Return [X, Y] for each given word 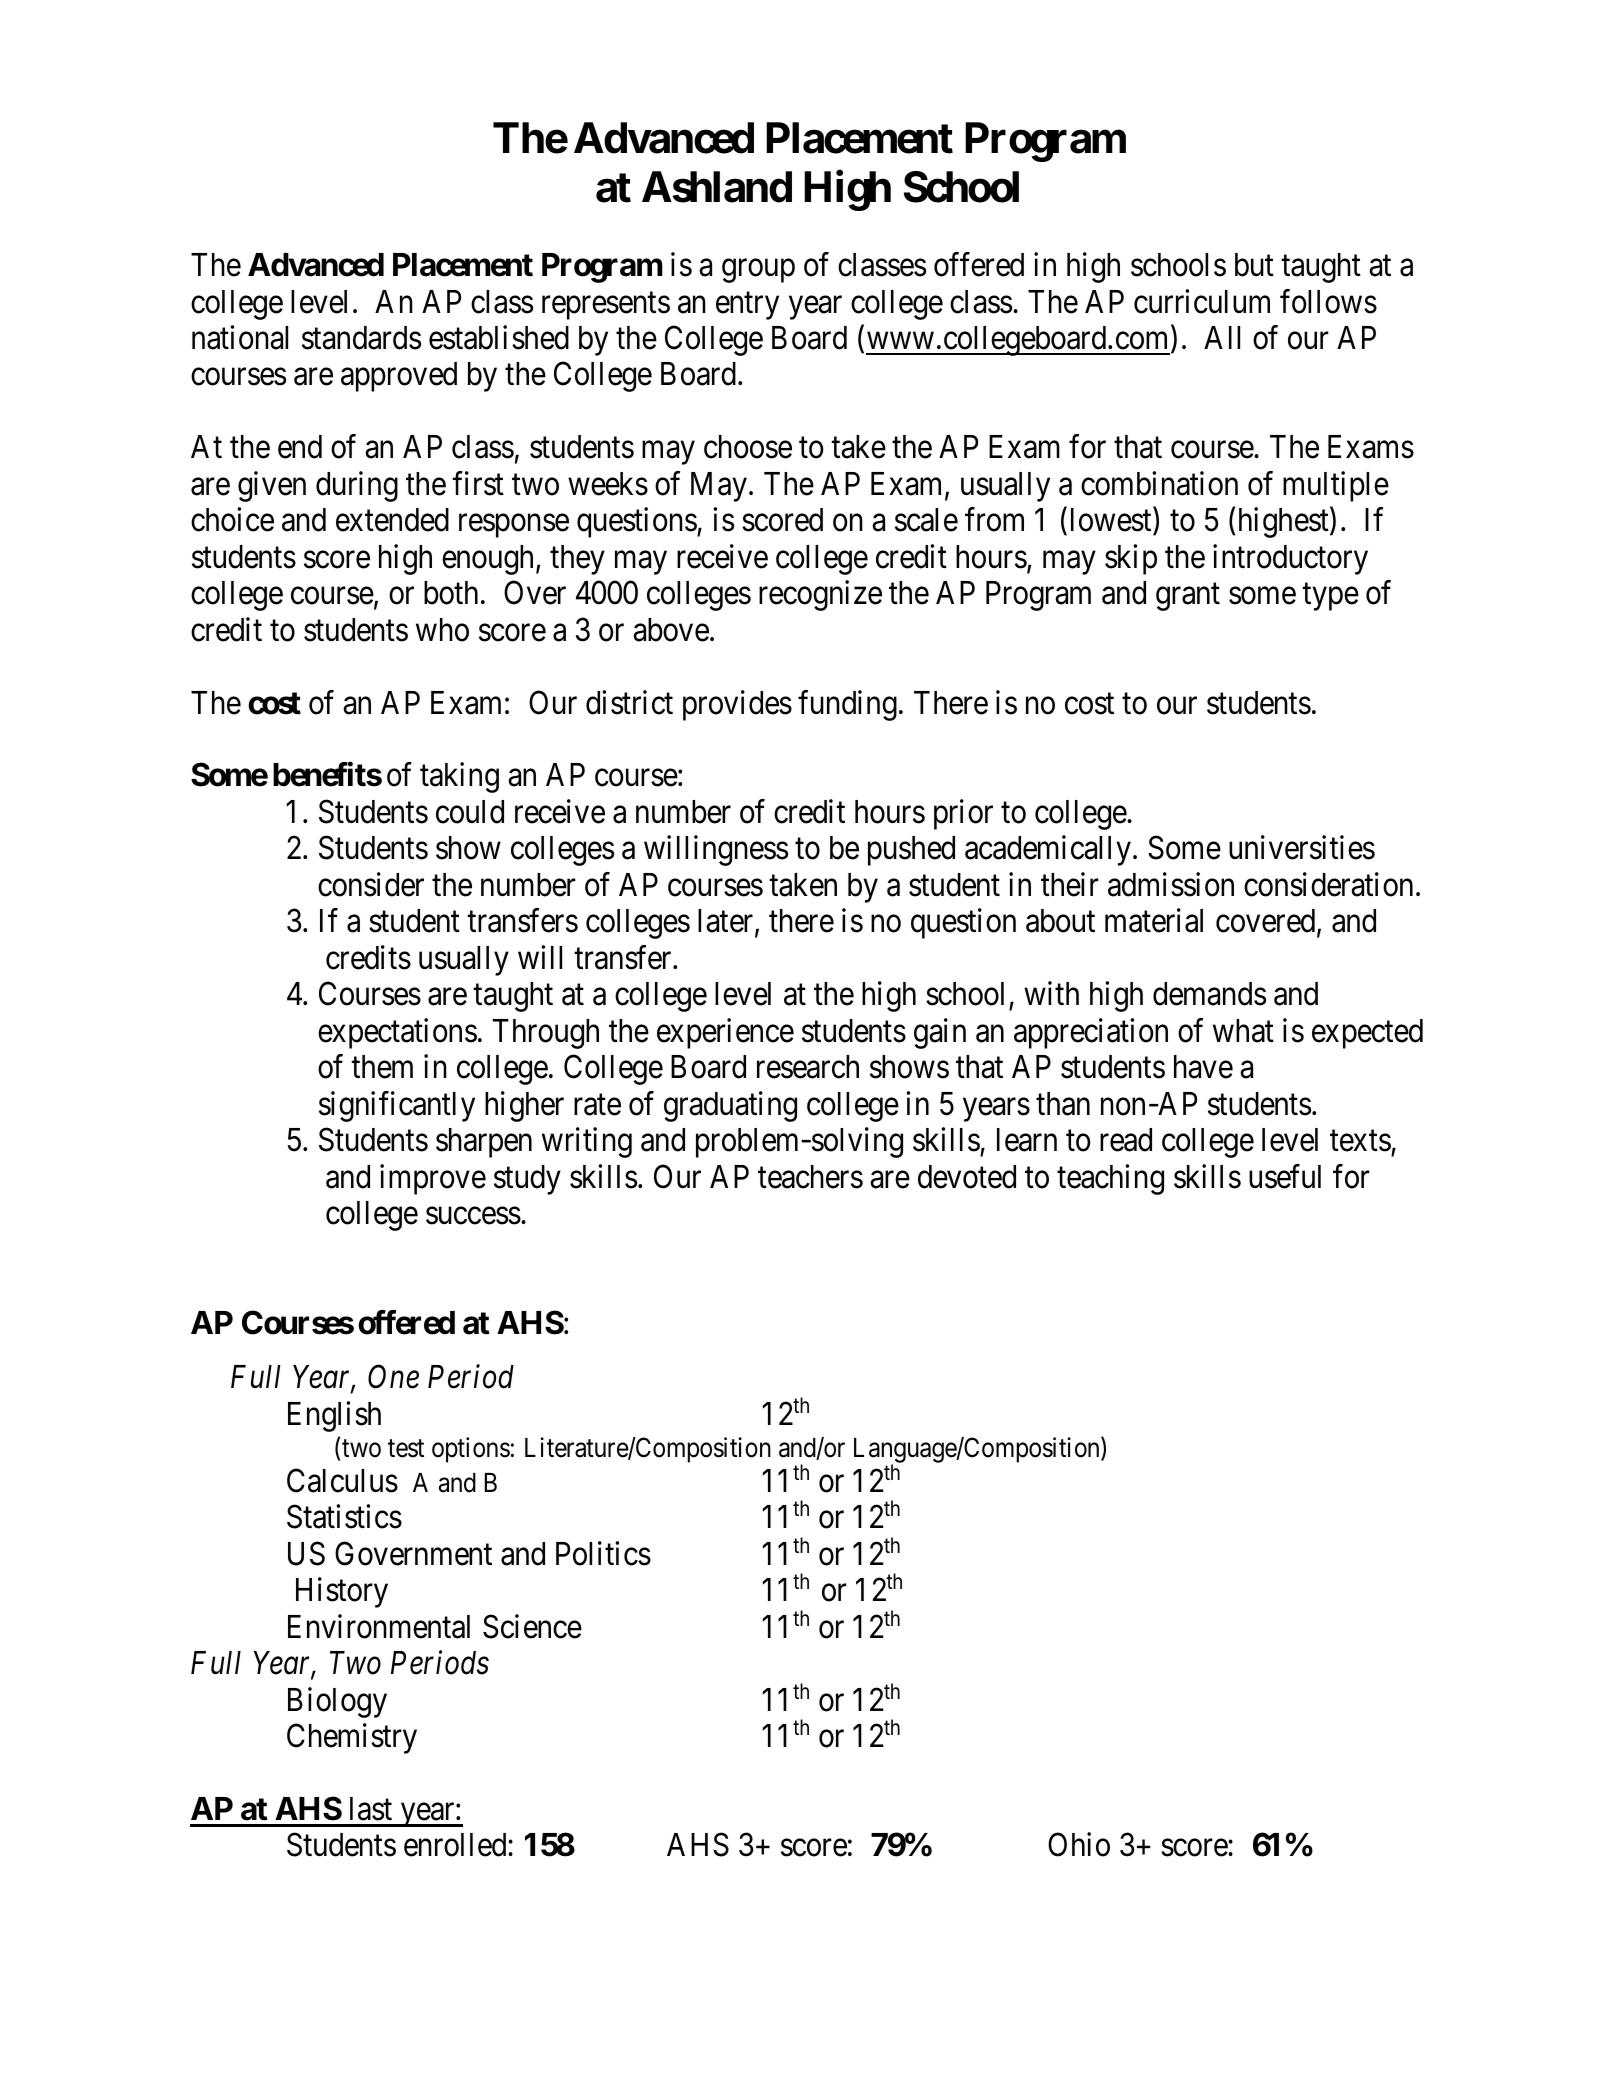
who [442, 630]
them [382, 1067]
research [808, 1067]
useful [1285, 1176]
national [240, 337]
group [758, 271]
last [371, 1809]
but [1254, 265]
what [1243, 1031]
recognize [820, 596]
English [334, 1416]
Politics [603, 1553]
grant [1188, 597]
